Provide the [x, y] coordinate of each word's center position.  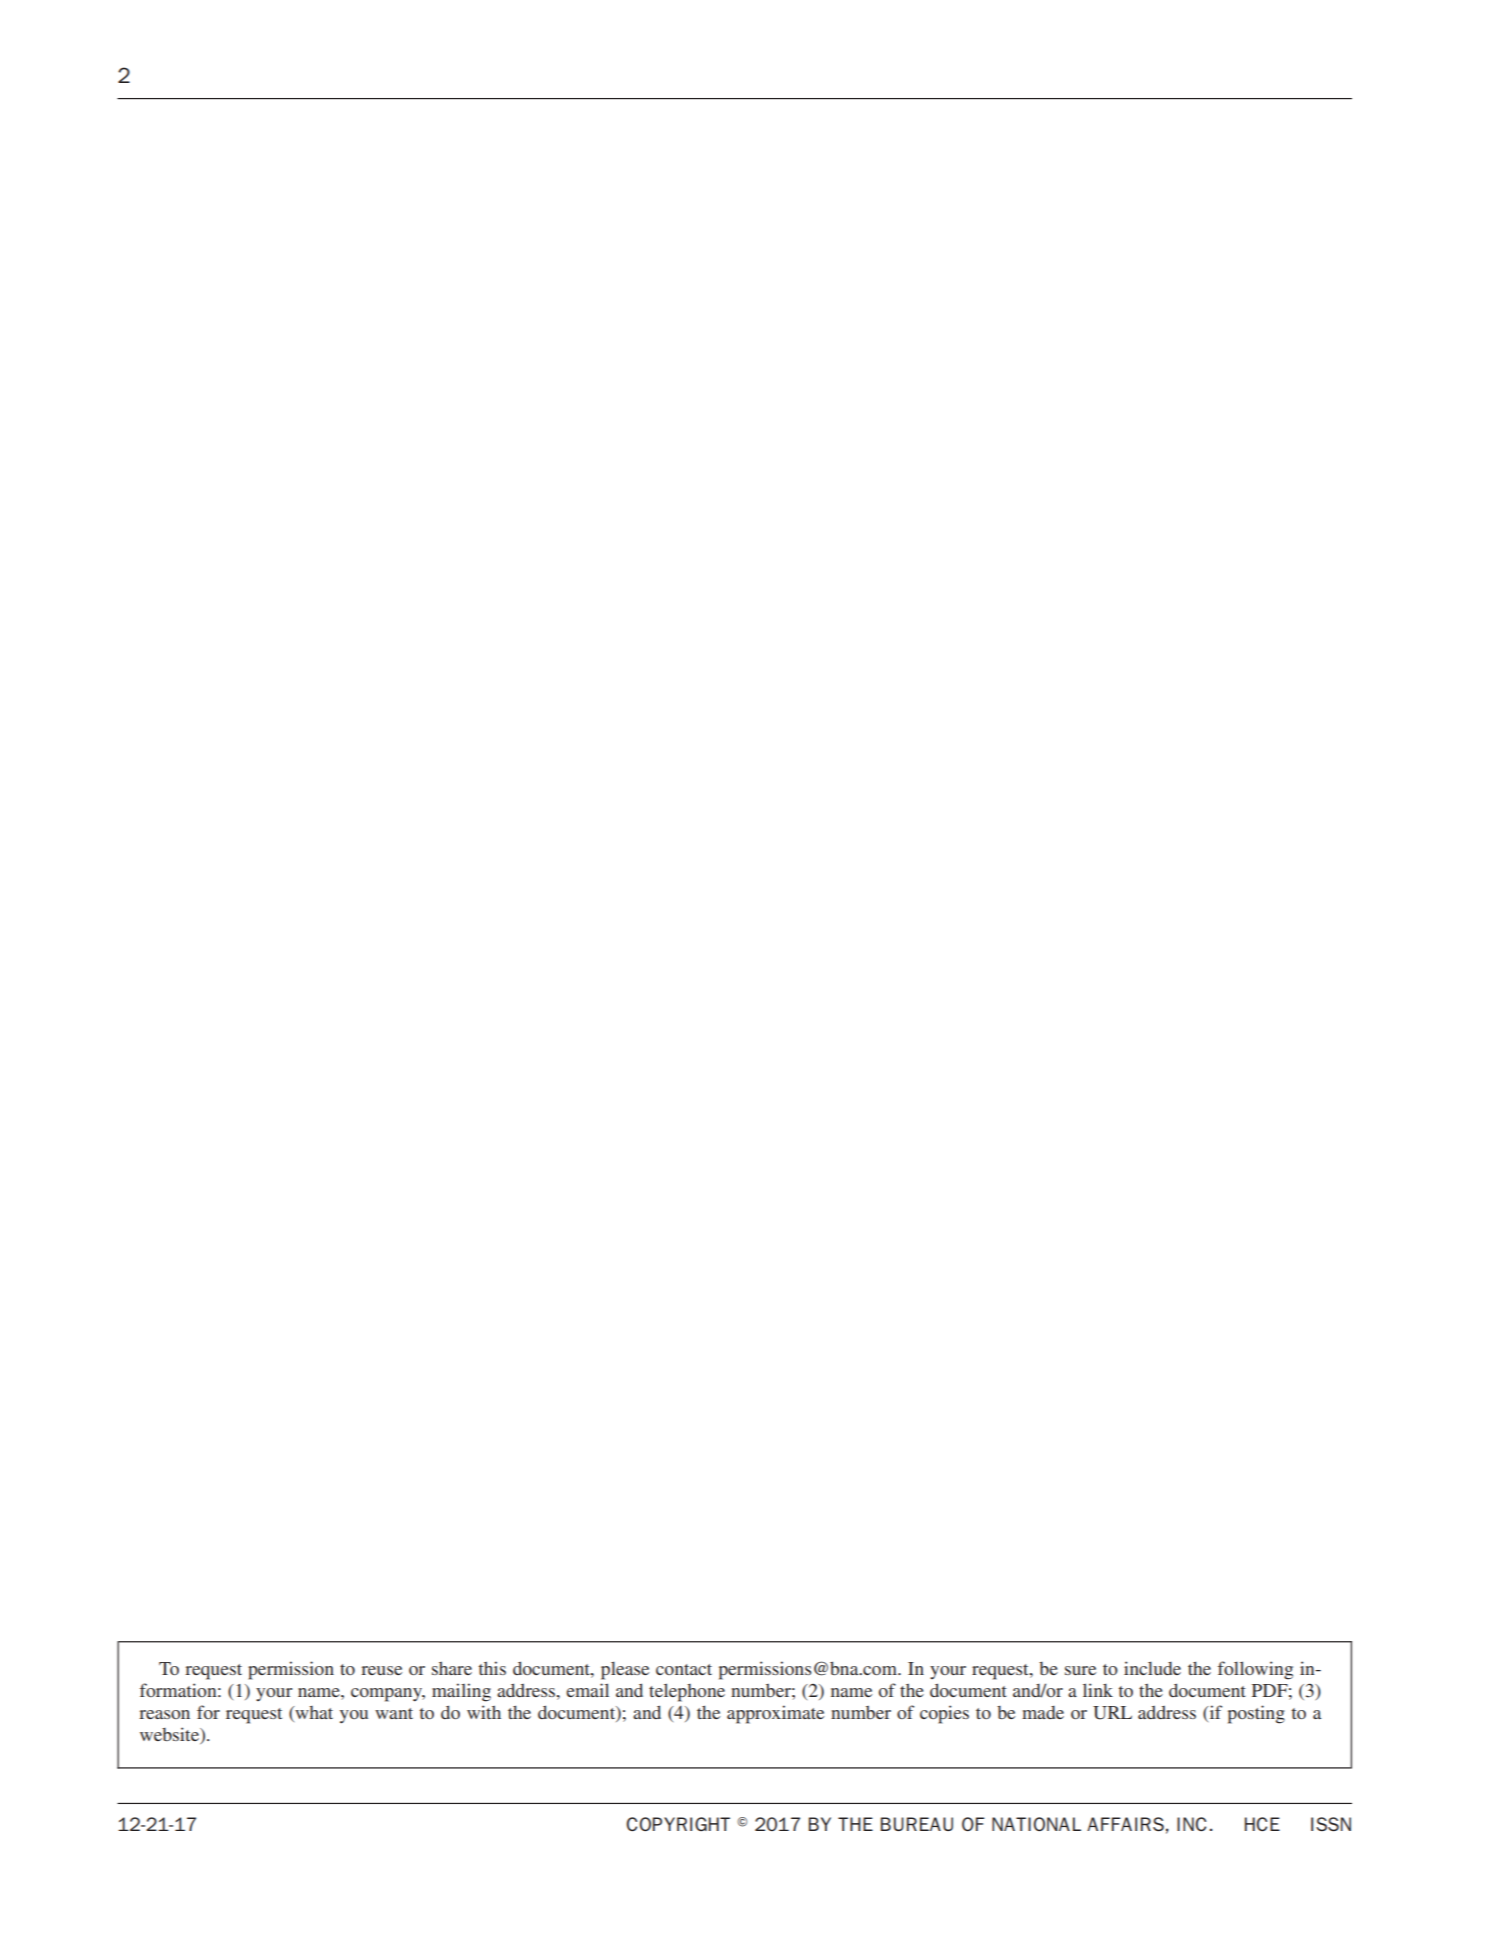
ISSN [1331, 1824]
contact [684, 1669]
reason [164, 1714]
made [1043, 1712]
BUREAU [917, 1824]
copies [944, 1714]
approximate [775, 1714]
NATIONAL [1036, 1824]
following [1255, 1670]
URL [1112, 1713]
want [394, 1713]
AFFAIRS [1125, 1824]
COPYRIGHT [678, 1824]
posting [1256, 1714]
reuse [381, 1670]
